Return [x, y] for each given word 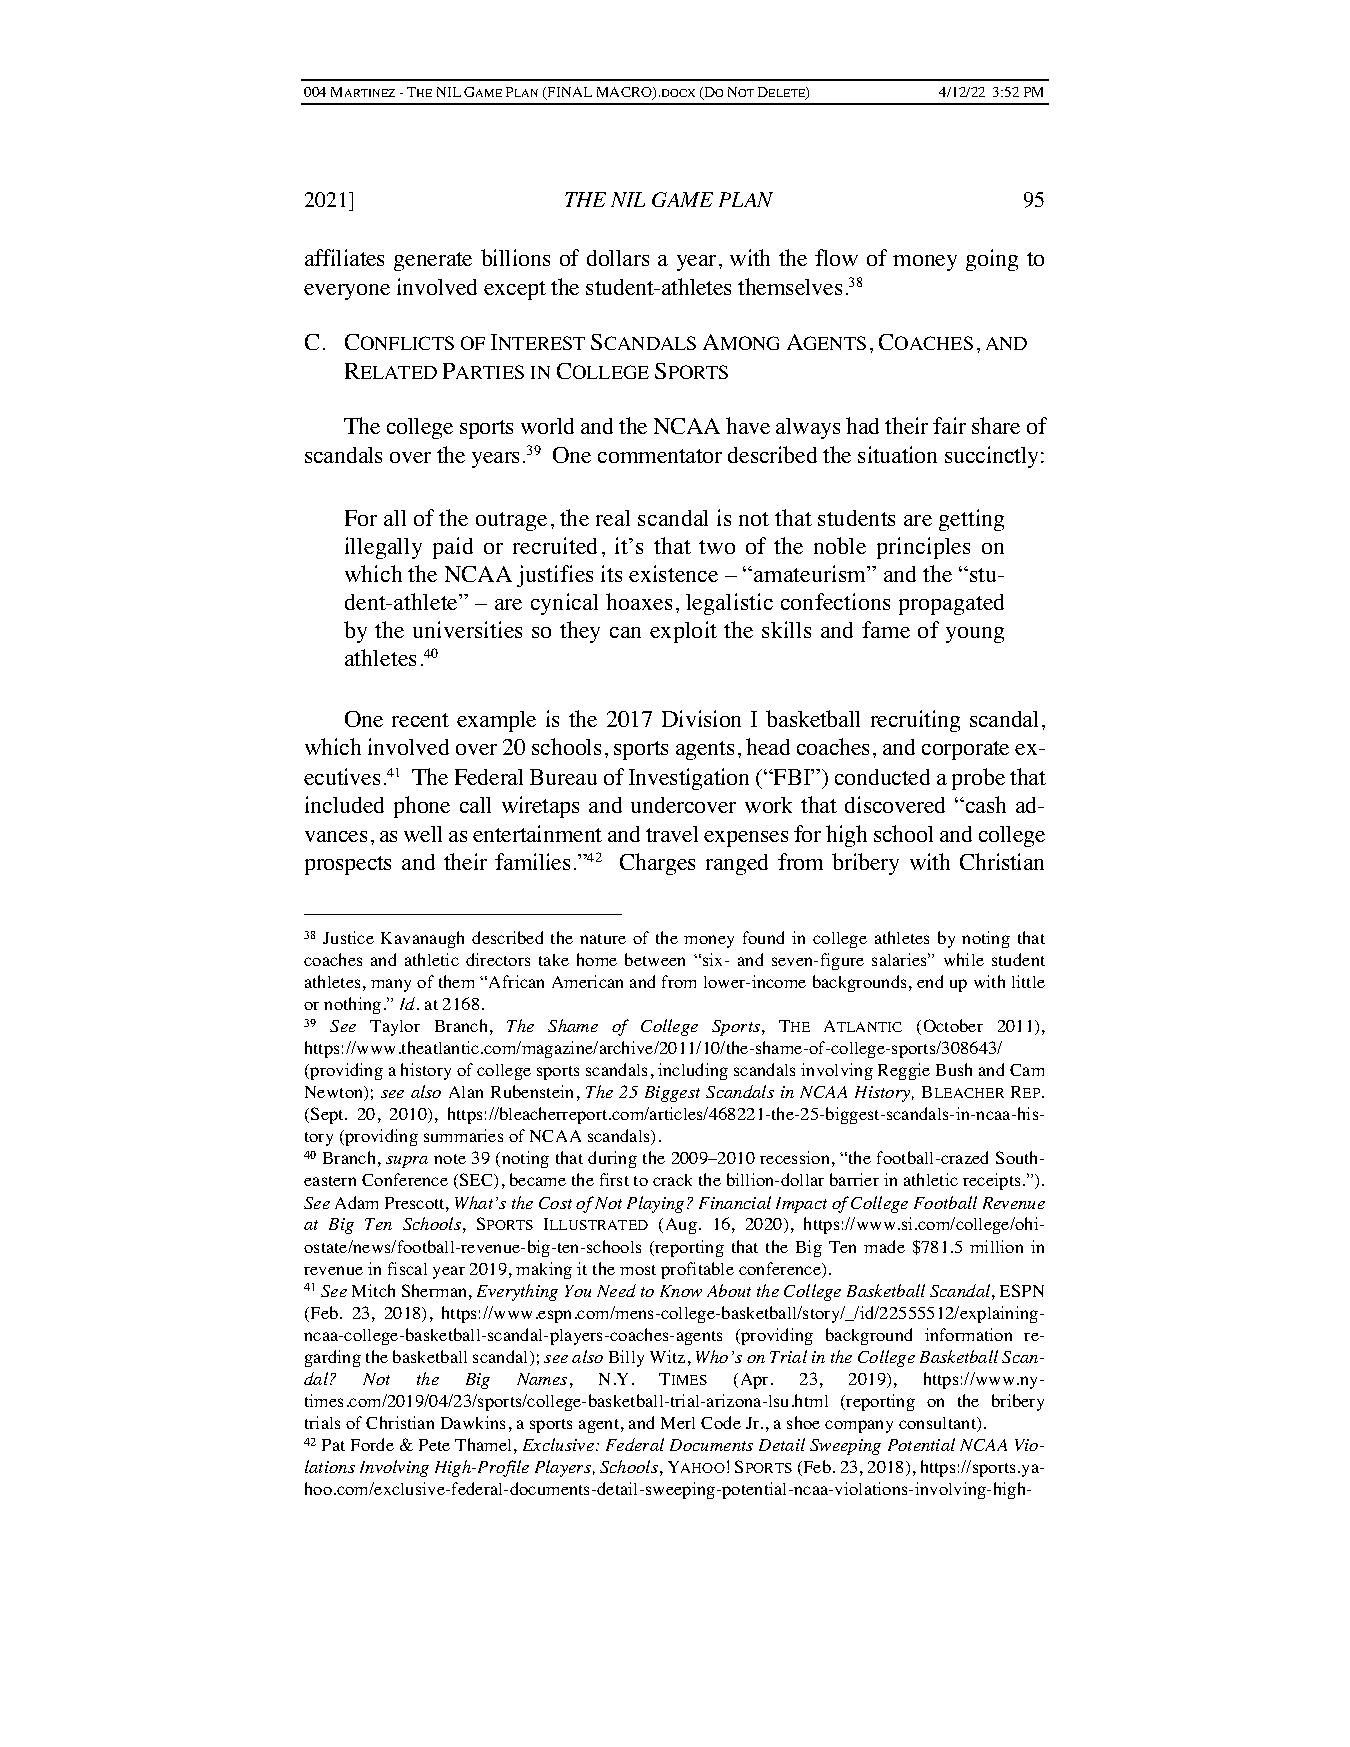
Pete [434, 1445]
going [992, 260]
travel [672, 834]
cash [984, 804]
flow [836, 257]
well [423, 834]
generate [433, 261]
